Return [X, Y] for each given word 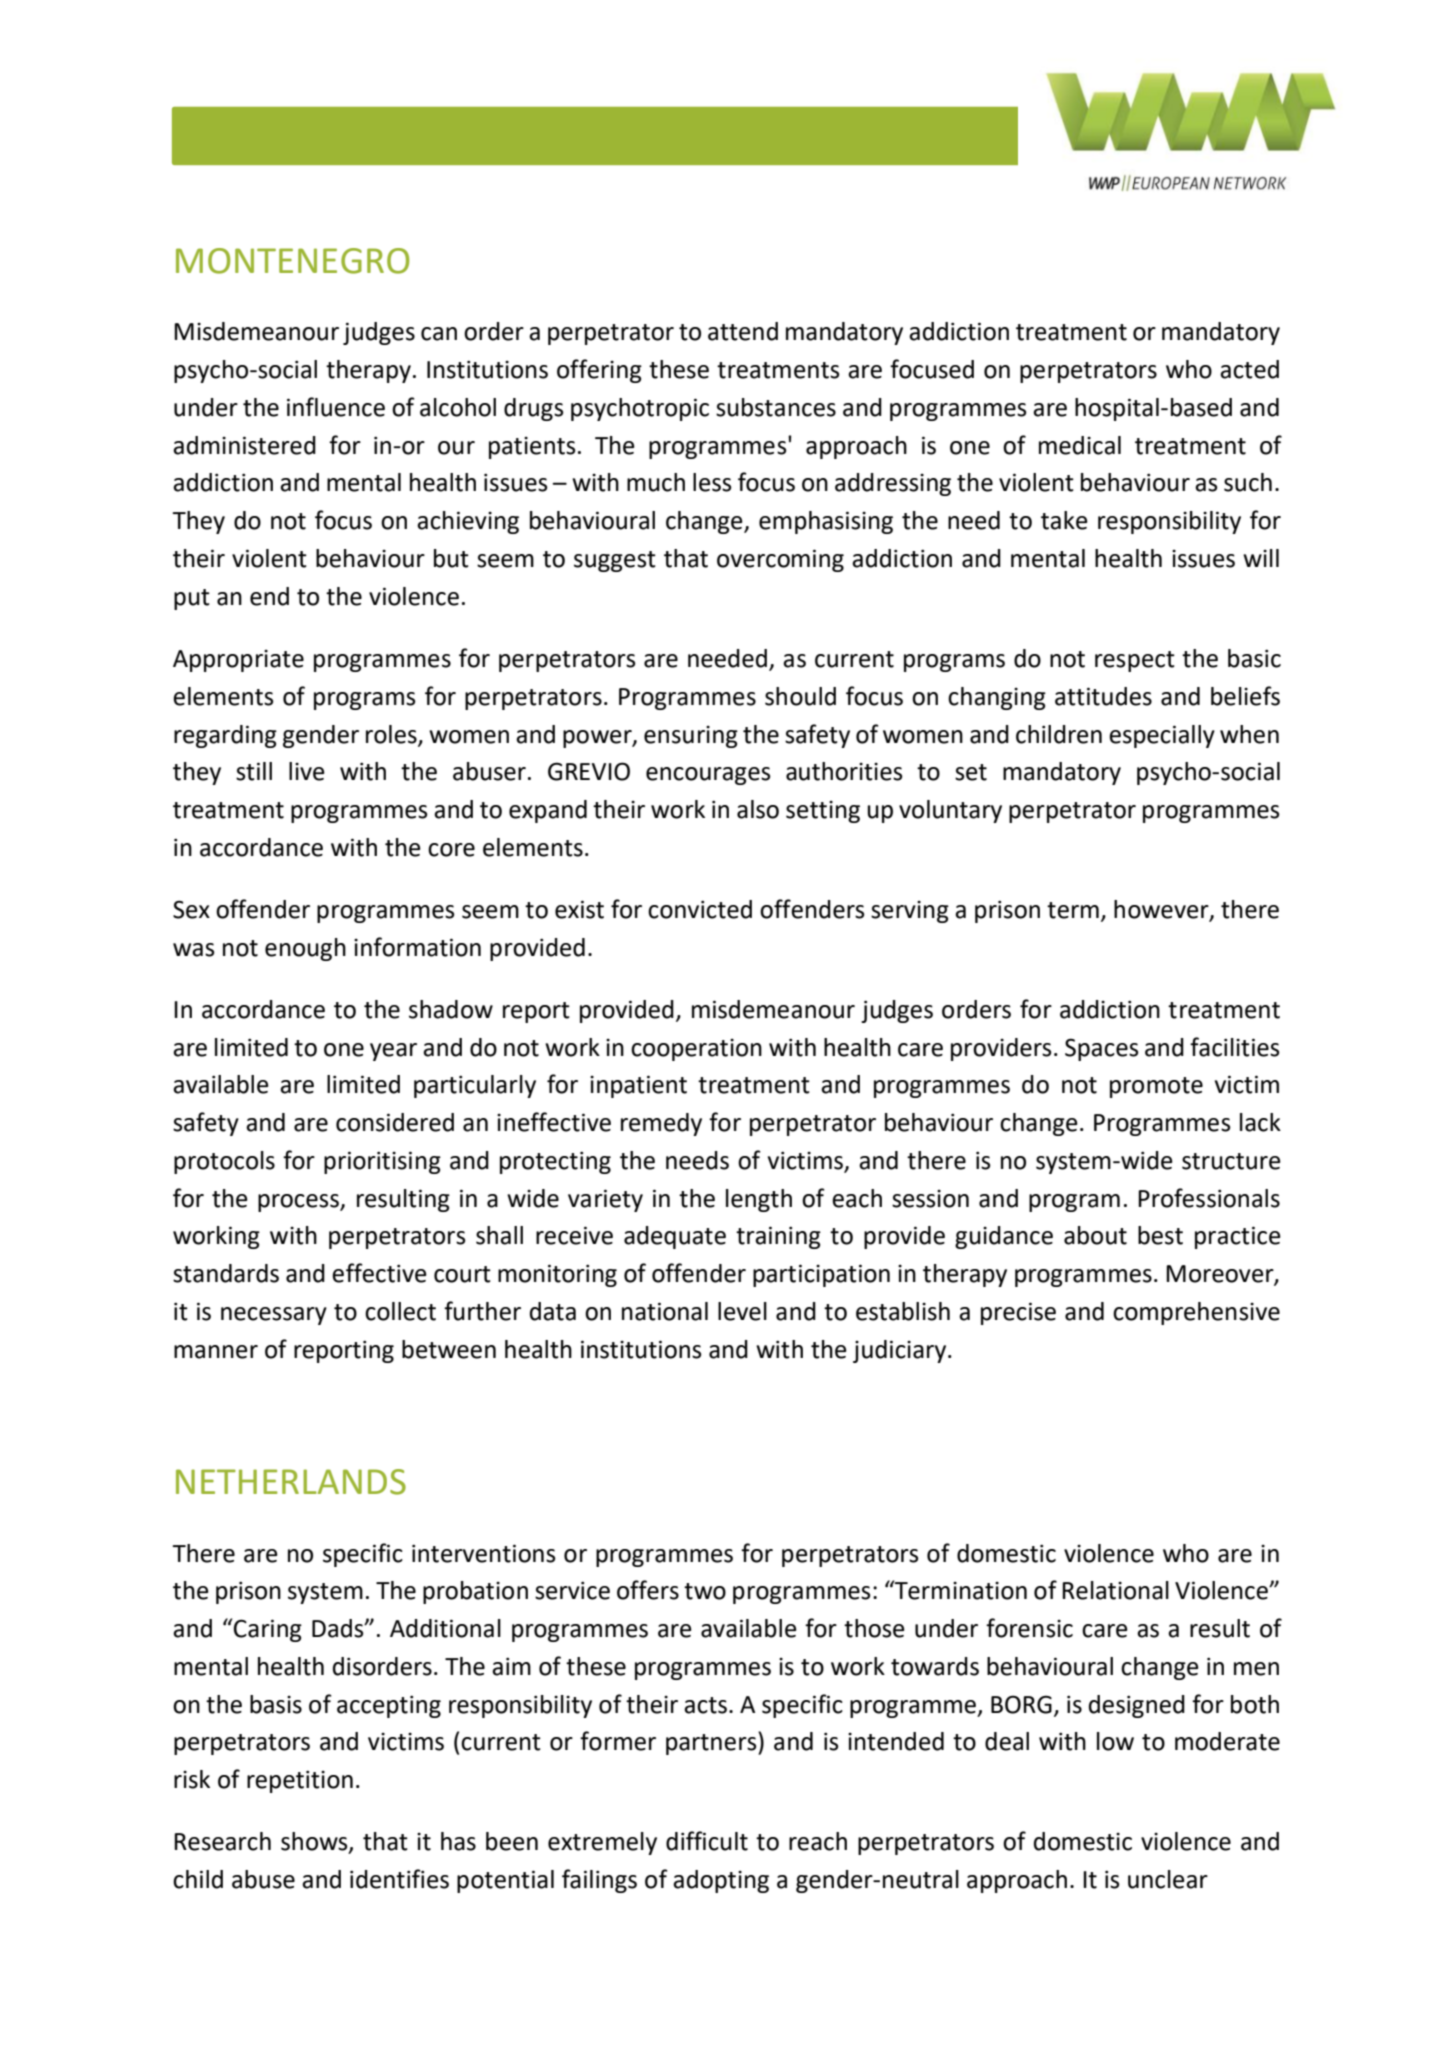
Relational [1115, 1590]
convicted [700, 909]
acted [1249, 369]
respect [1135, 661]
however [1162, 910]
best [1160, 1235]
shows [315, 1842]
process [299, 1203]
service [572, 1590]
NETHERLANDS [291, 1482]
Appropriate [238, 661]
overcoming [780, 560]
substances [776, 407]
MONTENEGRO [292, 261]
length [759, 1200]
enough [305, 949]
